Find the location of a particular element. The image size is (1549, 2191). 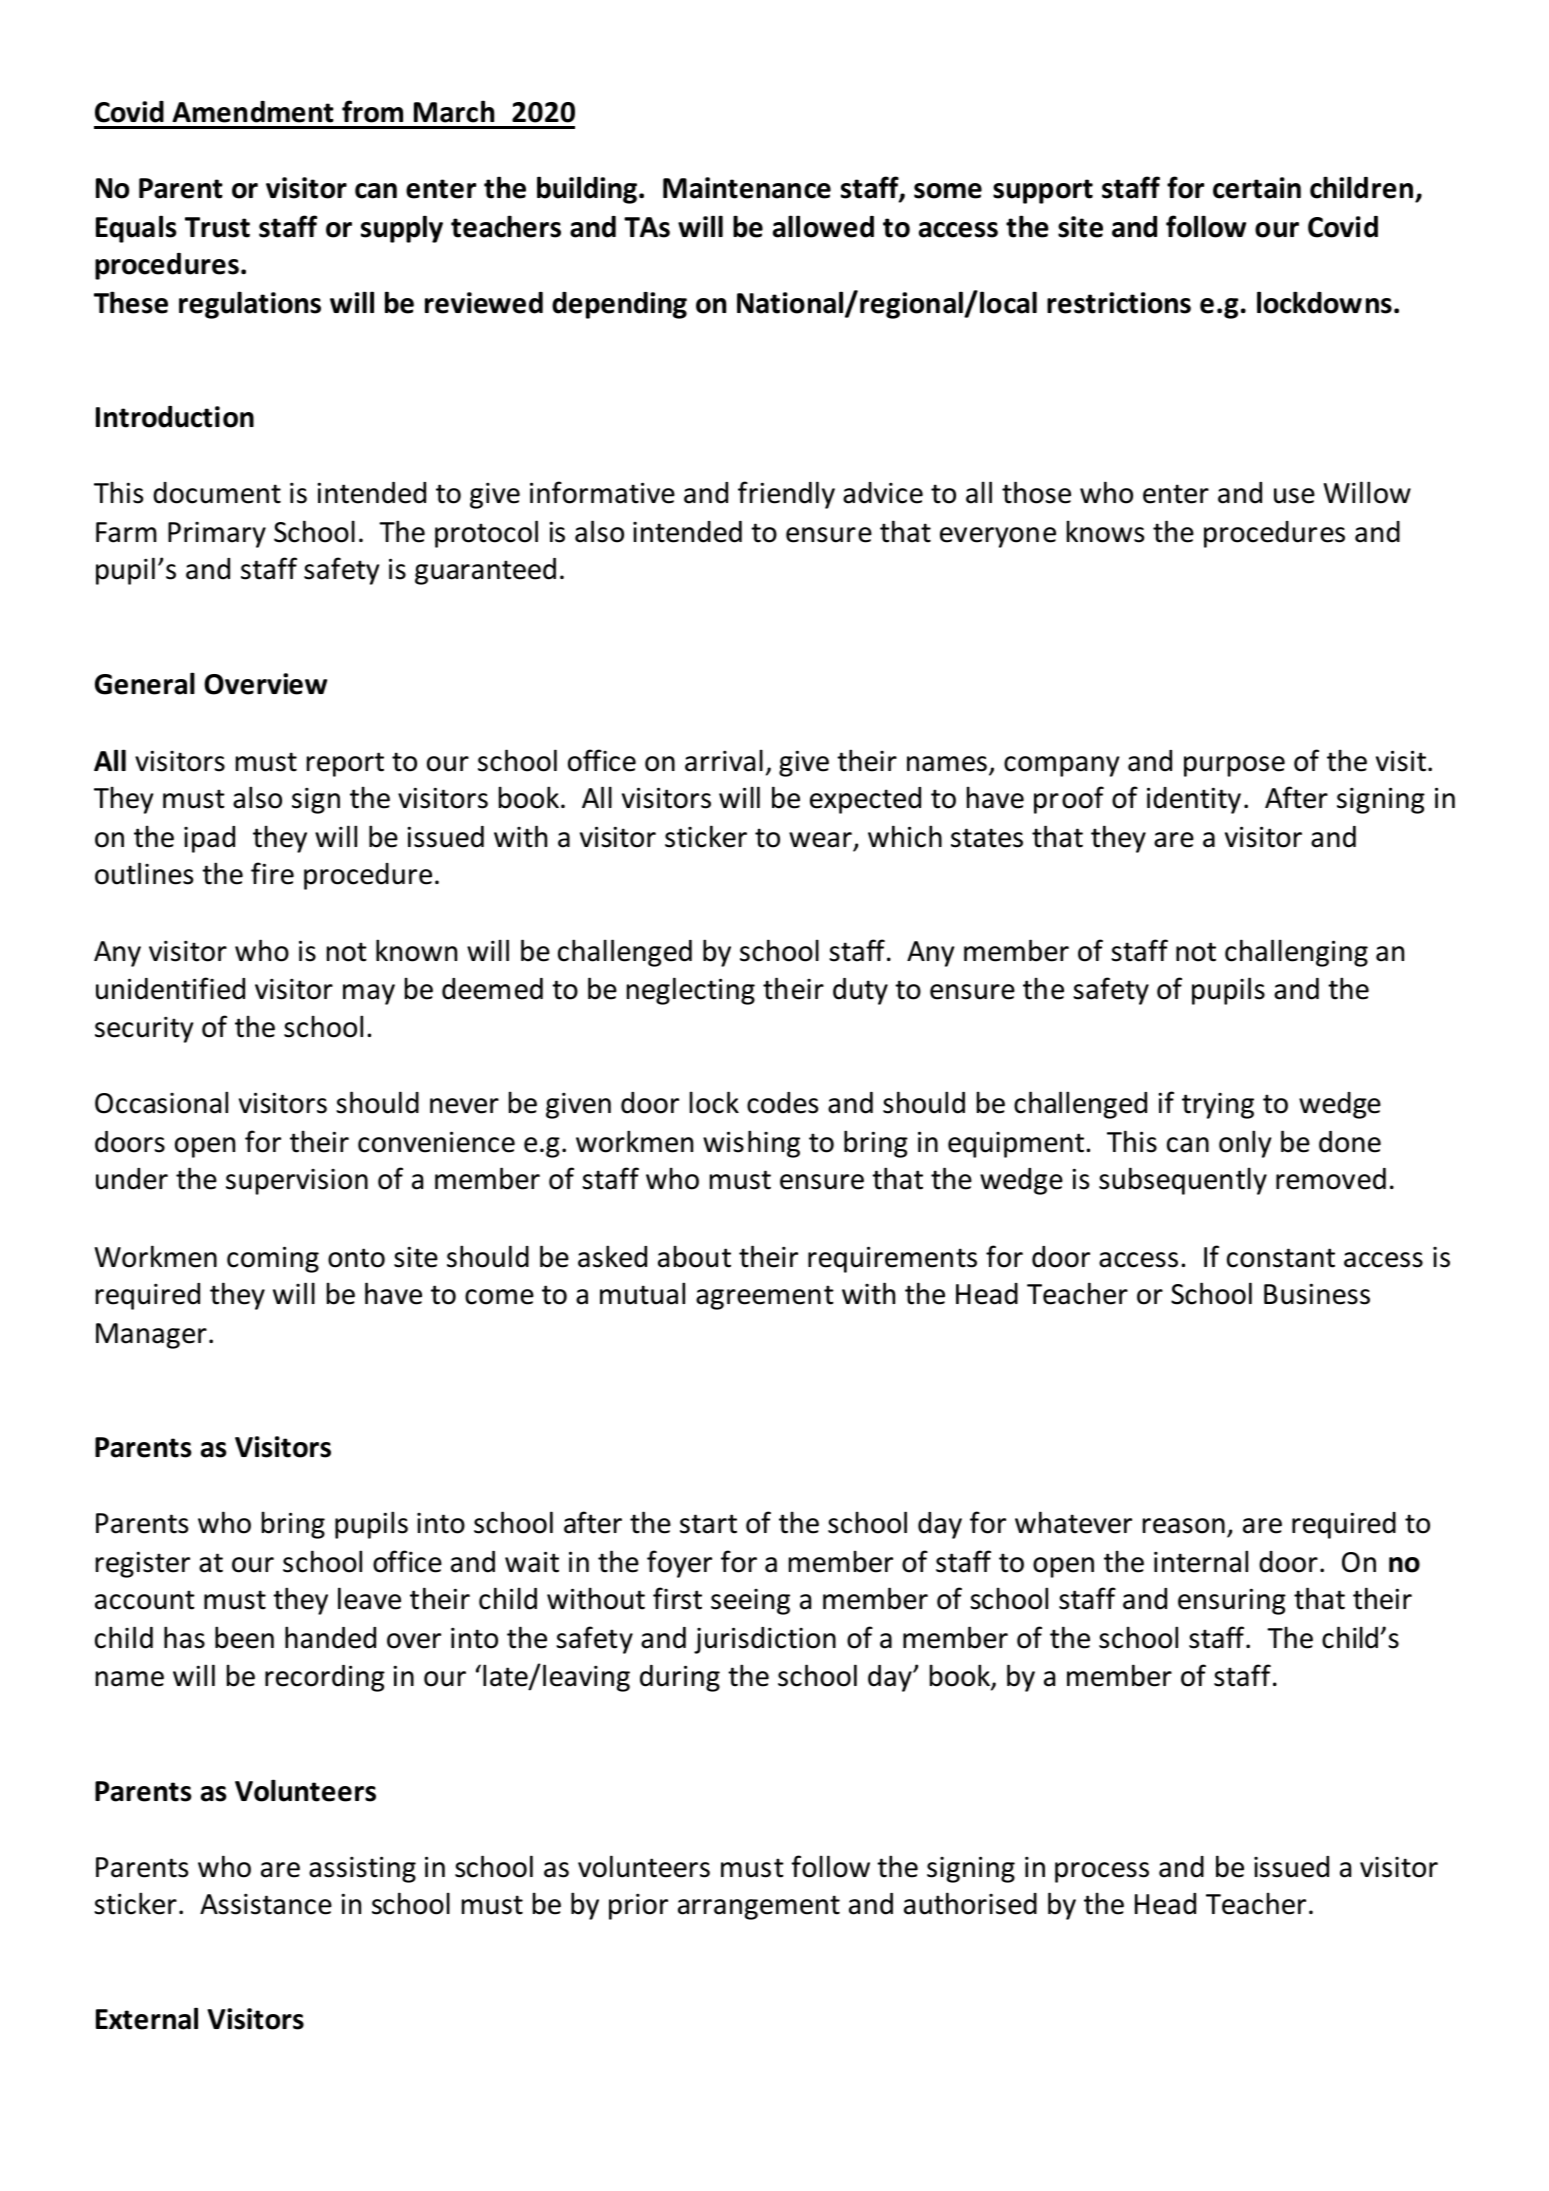

knows is located at coordinates (1105, 531).
